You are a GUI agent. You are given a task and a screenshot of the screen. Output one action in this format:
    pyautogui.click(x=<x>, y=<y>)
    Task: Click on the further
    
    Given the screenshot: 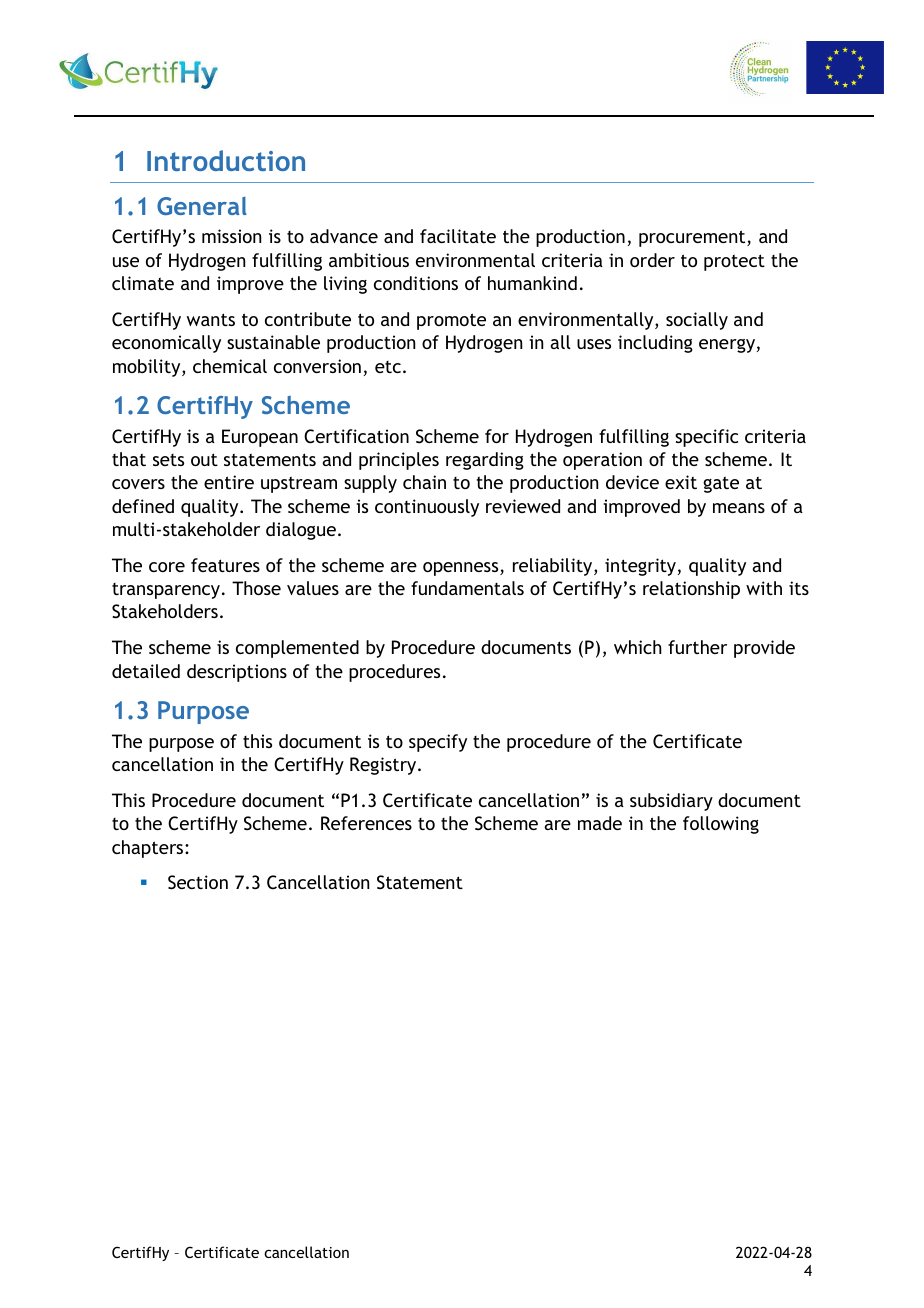 What is the action you would take?
    pyautogui.click(x=697, y=647)
